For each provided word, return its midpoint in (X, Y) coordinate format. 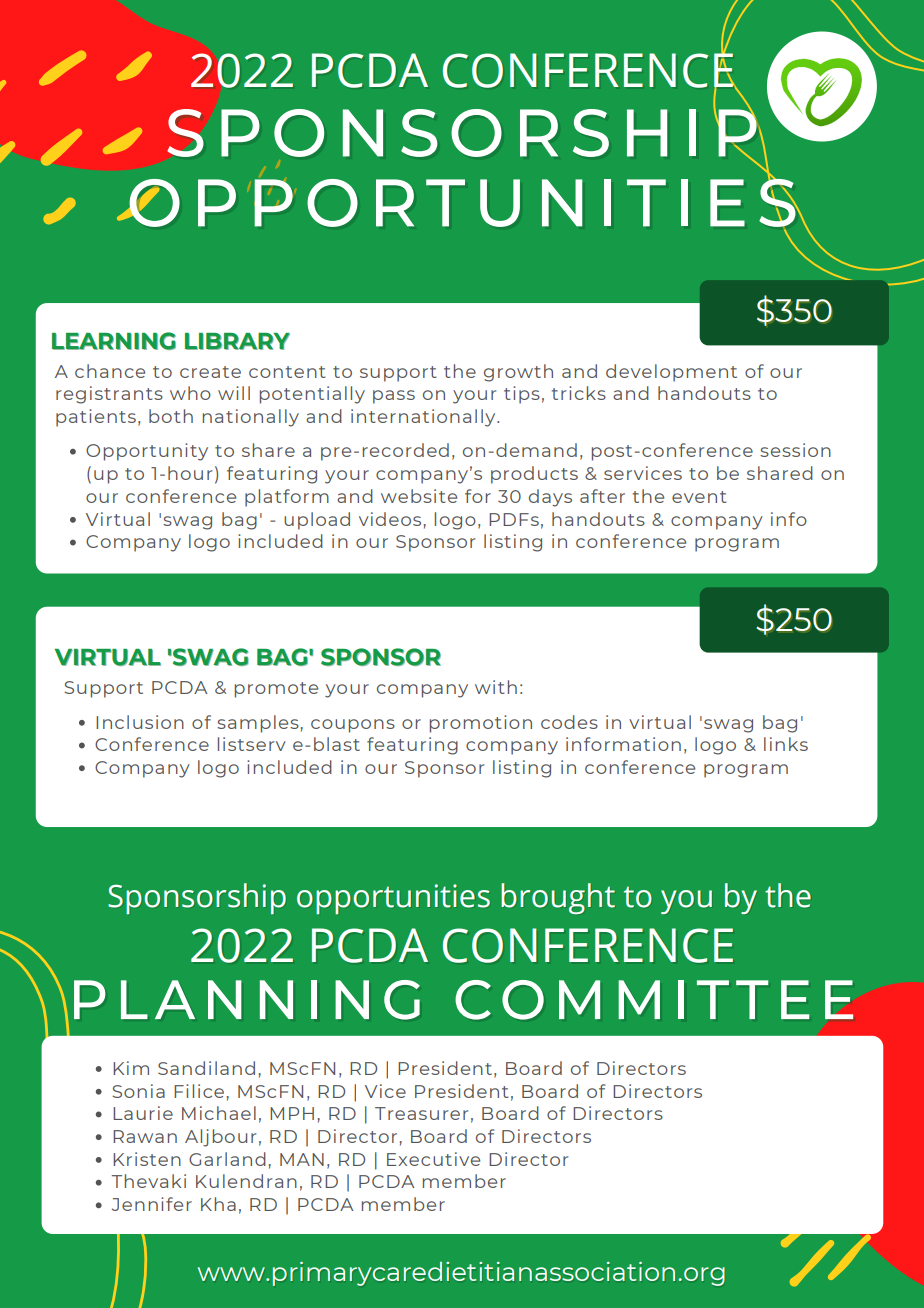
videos (390, 519)
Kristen (147, 1159)
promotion (481, 724)
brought (558, 898)
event (699, 497)
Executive (433, 1159)
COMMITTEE (654, 1000)
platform (287, 498)
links (786, 744)
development (671, 373)
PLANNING (247, 1000)
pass (394, 397)
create (210, 372)
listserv (252, 744)
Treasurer (421, 1113)
